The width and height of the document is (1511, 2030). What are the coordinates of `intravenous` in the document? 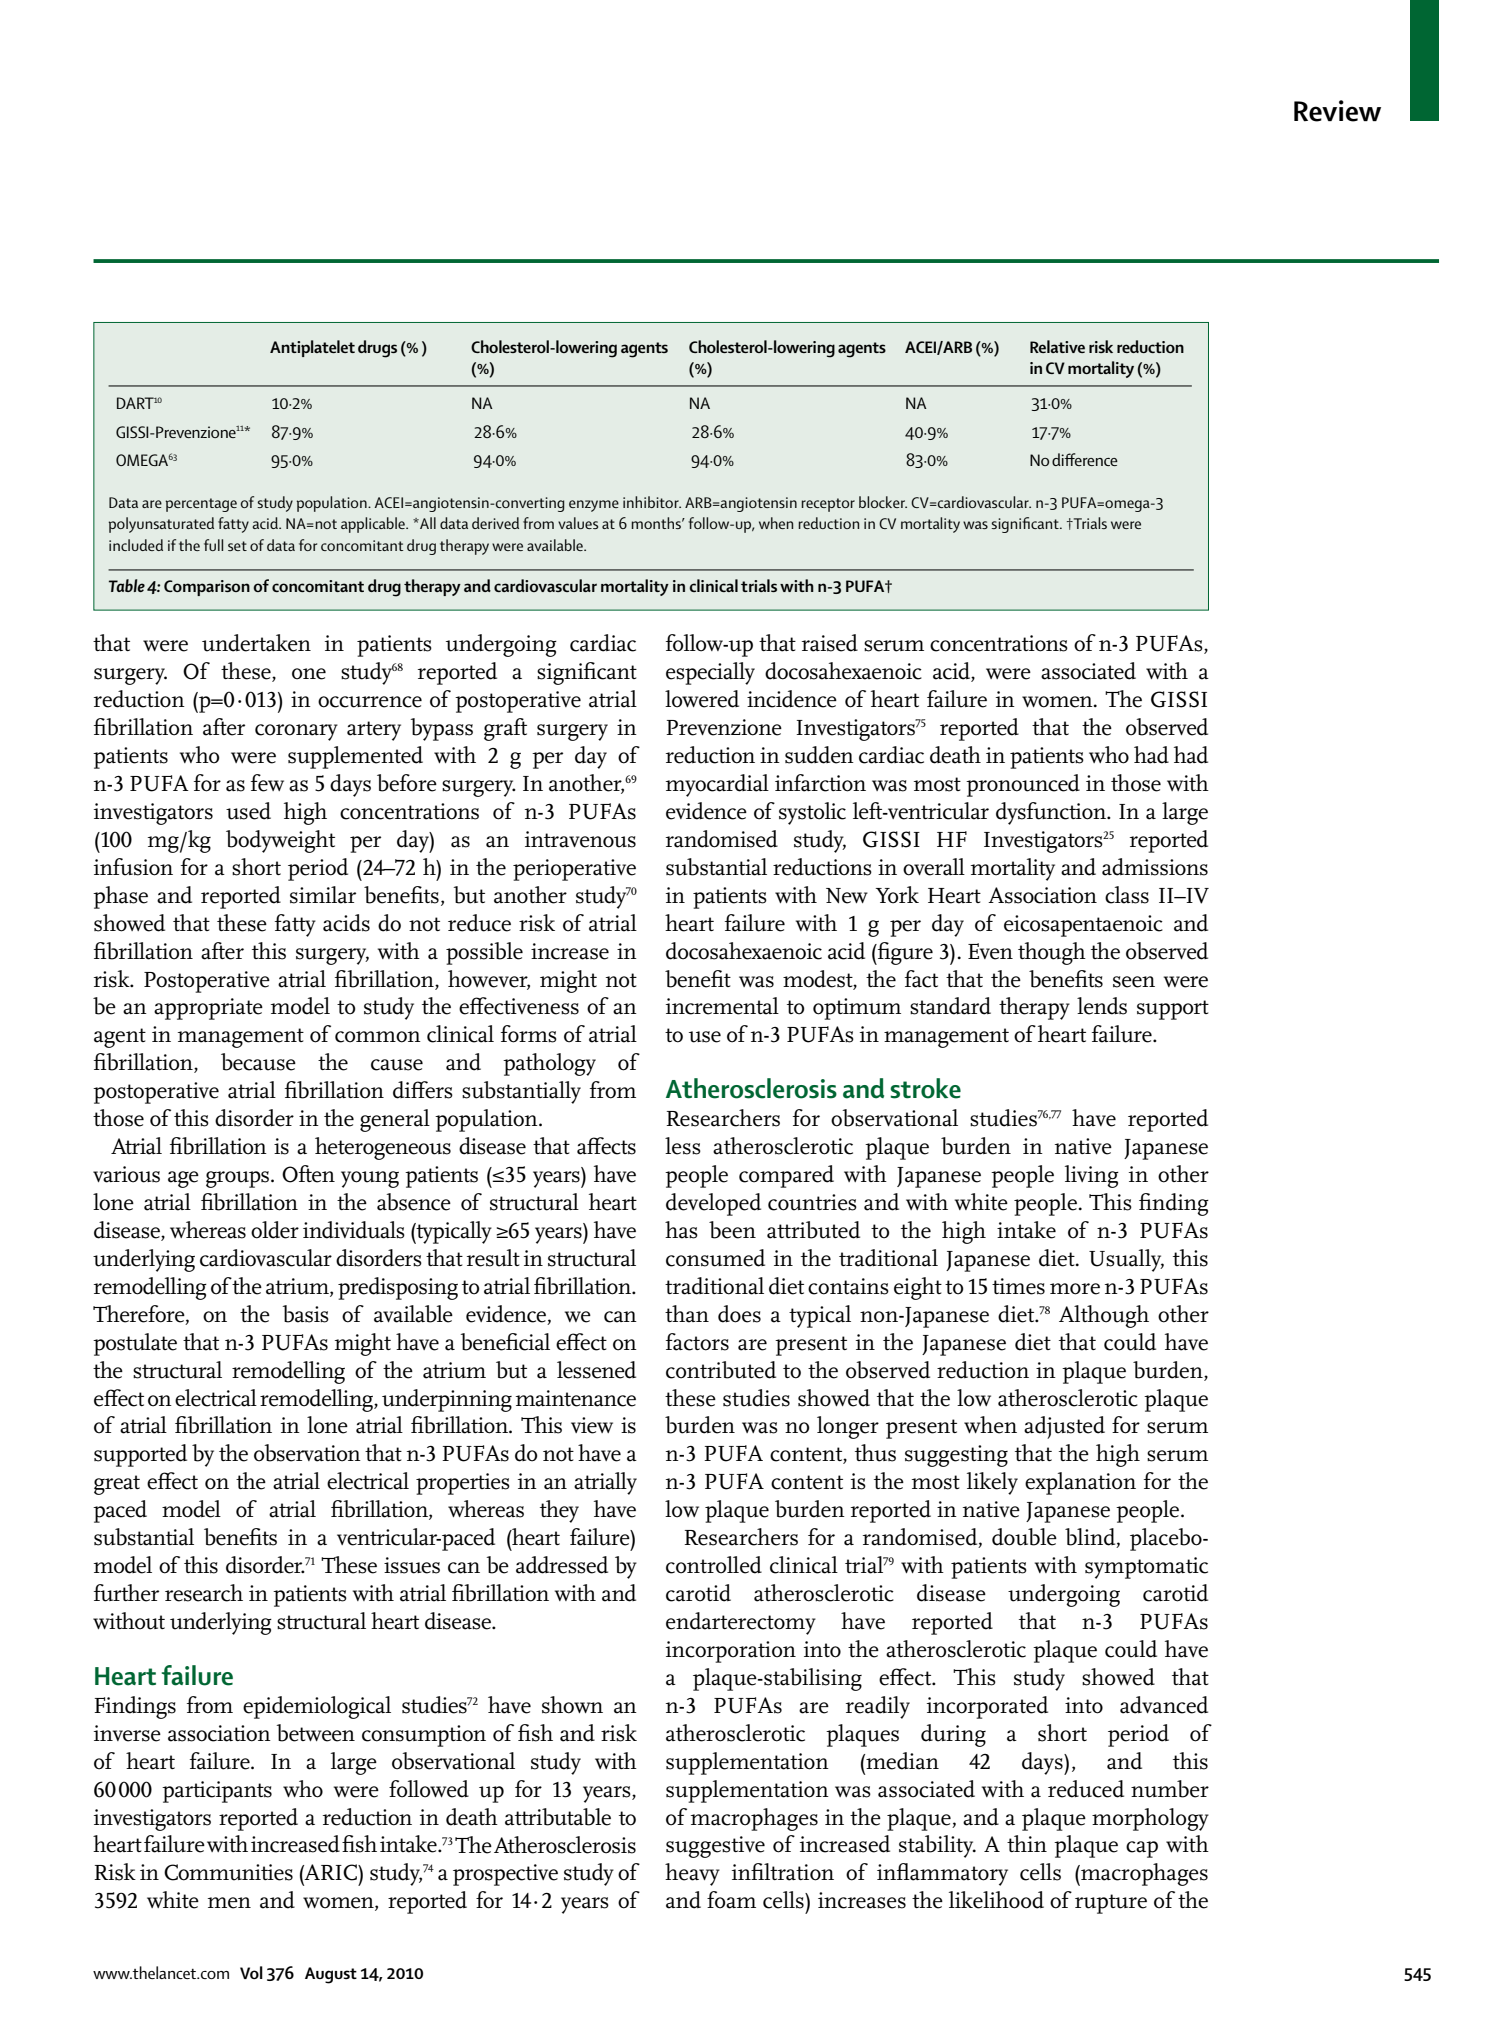 It's located at (580, 839).
